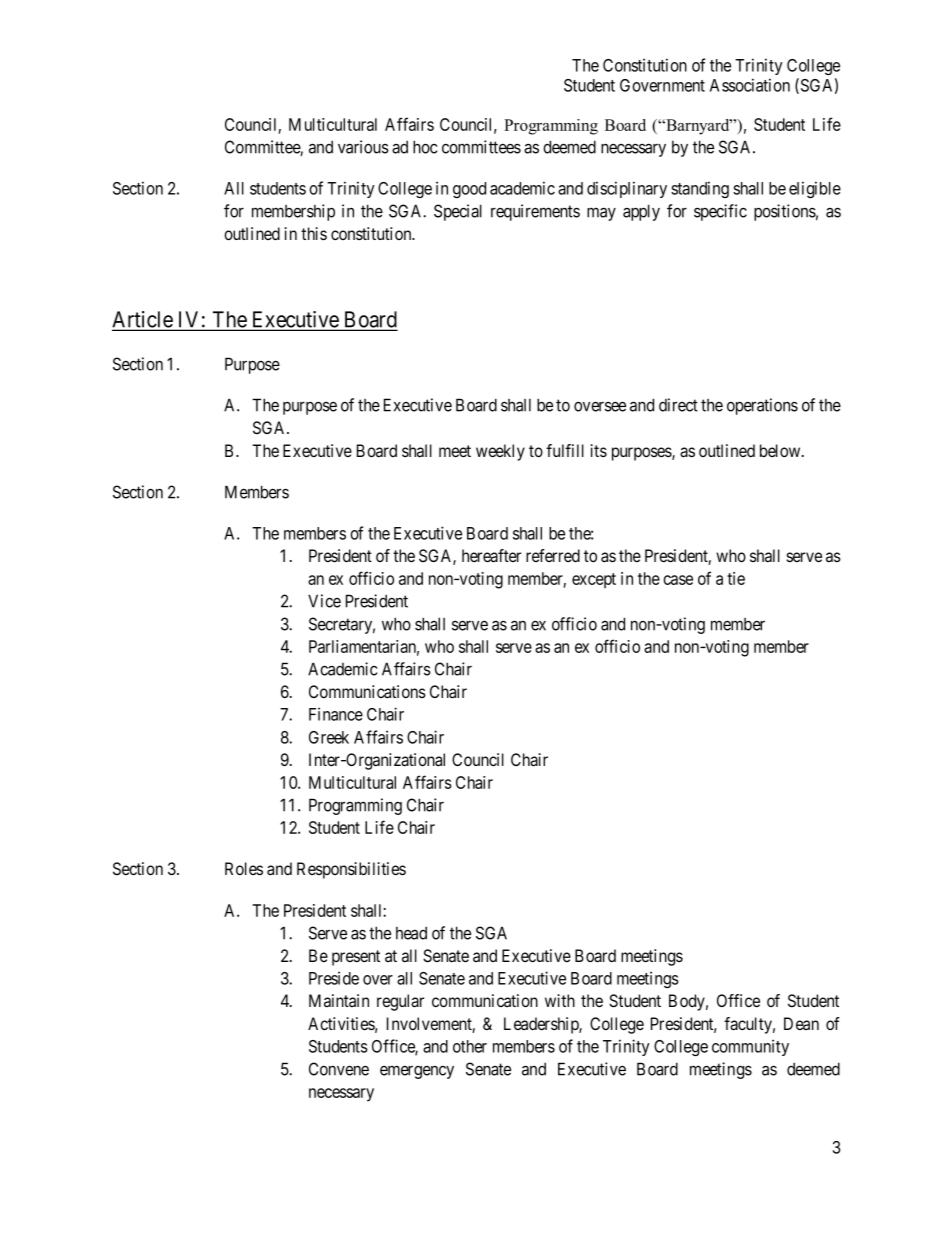  Describe the element at coordinates (750, 85) in the document. I see `Association` at that location.
